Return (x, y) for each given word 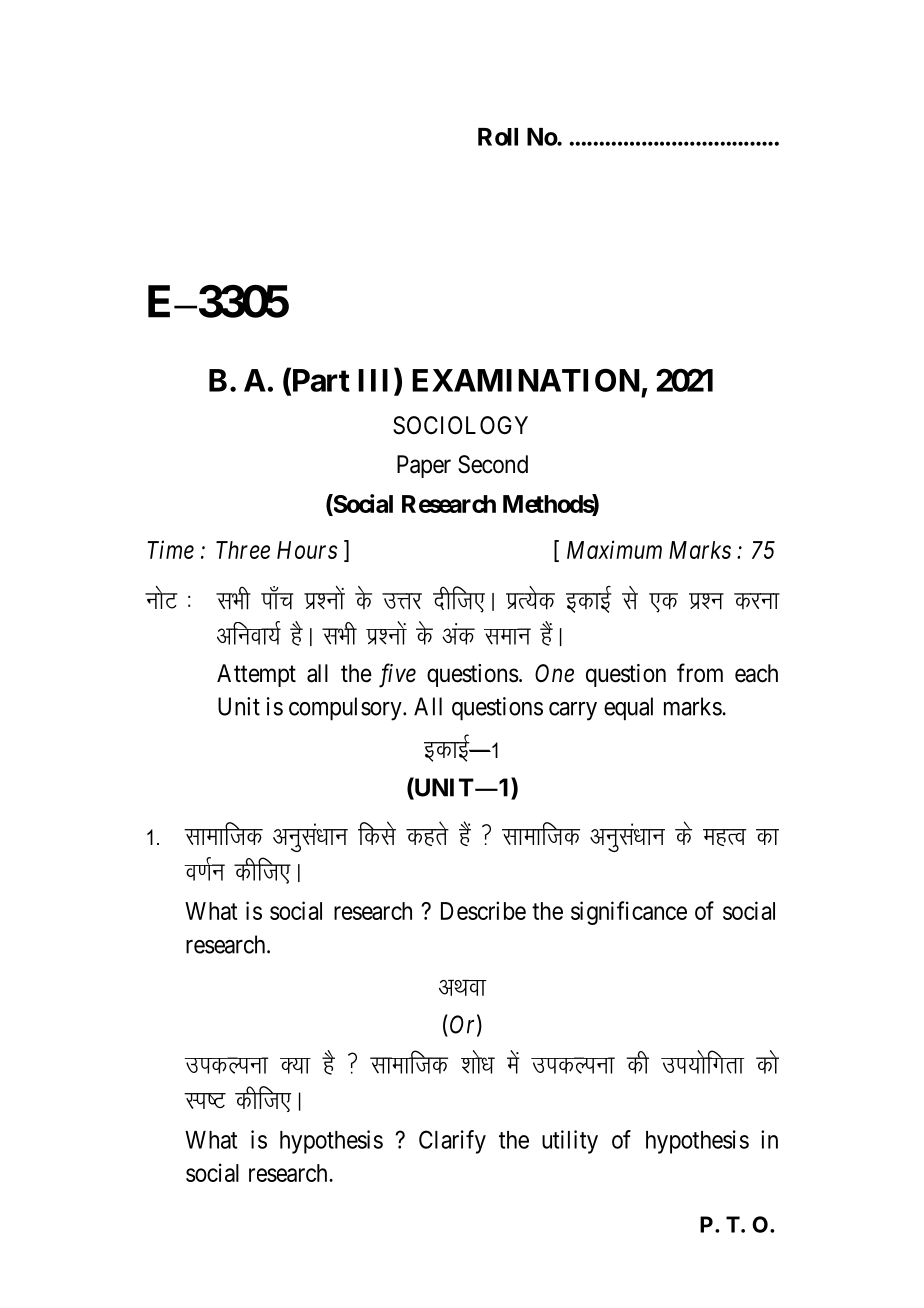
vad (458, 634)
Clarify (452, 1142)
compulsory (346, 709)
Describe (483, 910)
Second (493, 464)
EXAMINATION (526, 380)
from (700, 673)
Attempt (256, 675)
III (376, 380)
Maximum (614, 549)
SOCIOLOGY (460, 425)
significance (629, 913)
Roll (498, 137)
